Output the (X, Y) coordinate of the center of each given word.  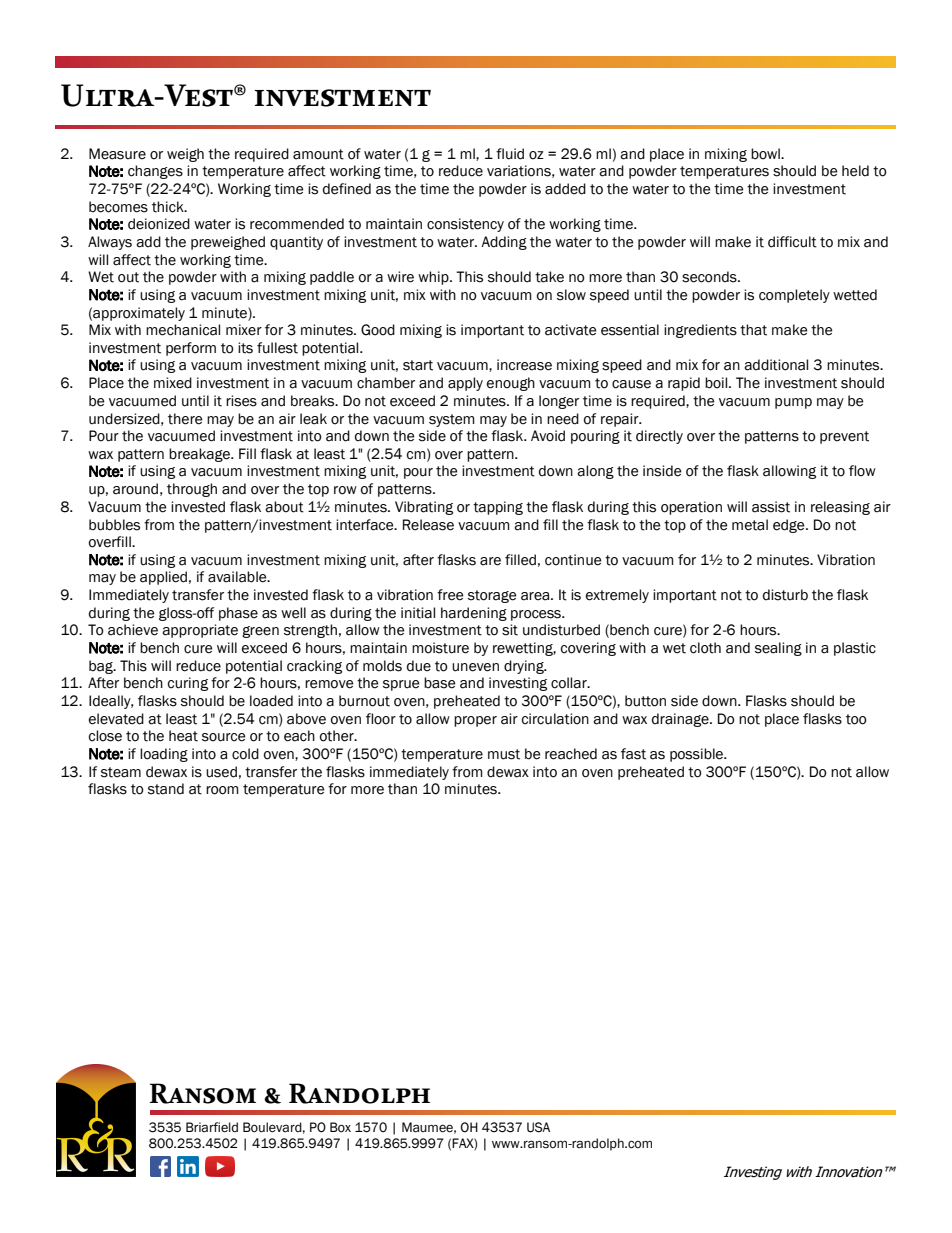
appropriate (200, 631)
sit (510, 630)
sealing (778, 649)
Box (340, 1127)
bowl (766, 154)
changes (155, 172)
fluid (510, 154)
